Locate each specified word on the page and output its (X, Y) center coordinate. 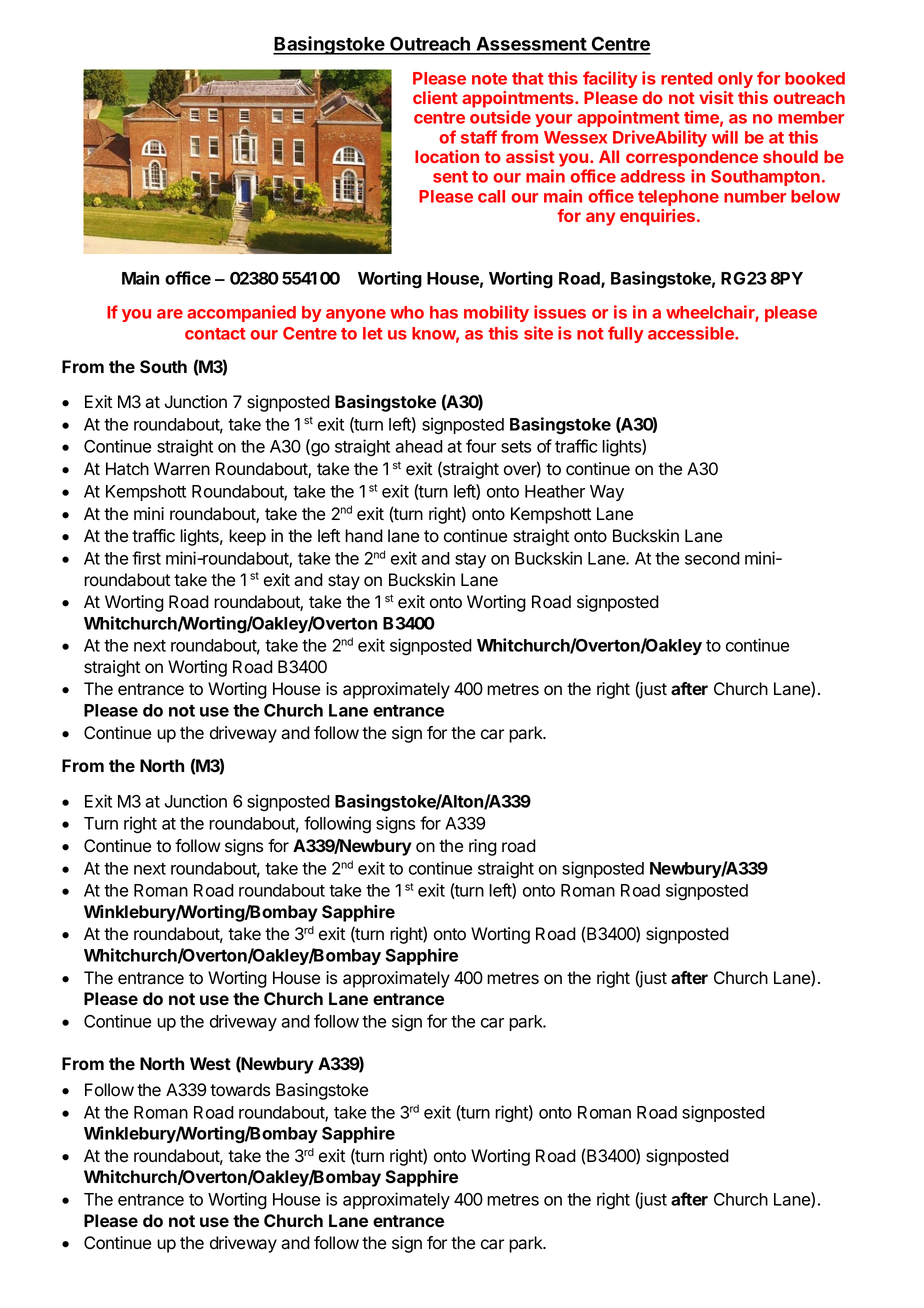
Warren (182, 469)
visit (716, 97)
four (481, 446)
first (146, 558)
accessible (692, 333)
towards (240, 1090)
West (210, 1063)
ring (483, 847)
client (435, 97)
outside (500, 117)
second (712, 558)
